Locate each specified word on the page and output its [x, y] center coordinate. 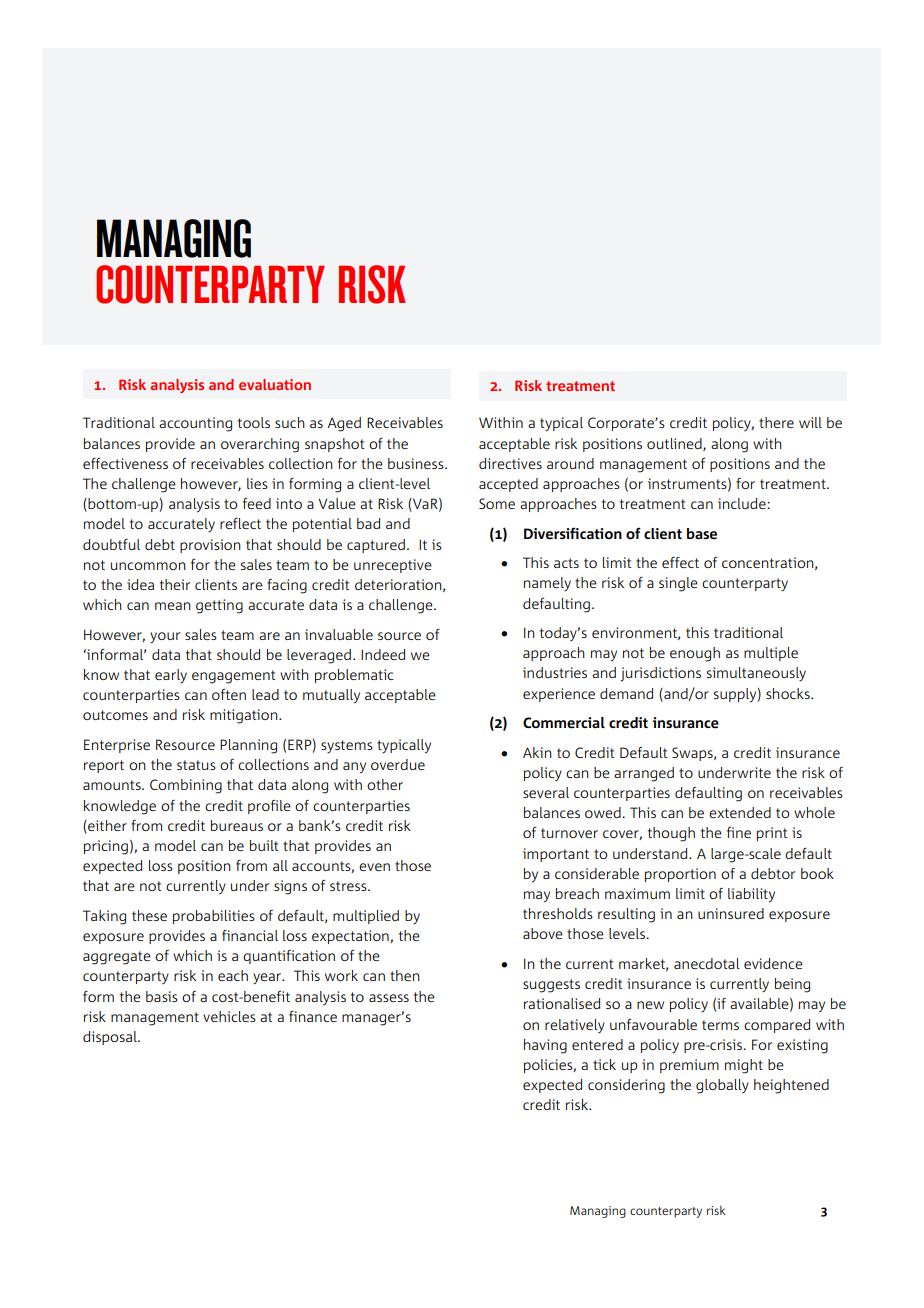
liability [751, 895]
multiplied [366, 917]
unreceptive [393, 566]
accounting [195, 424]
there [776, 422]
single [678, 584]
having [545, 1046]
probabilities [214, 917]
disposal [111, 1038]
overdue [398, 764]
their [175, 584]
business [417, 463]
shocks [789, 693]
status [196, 765]
